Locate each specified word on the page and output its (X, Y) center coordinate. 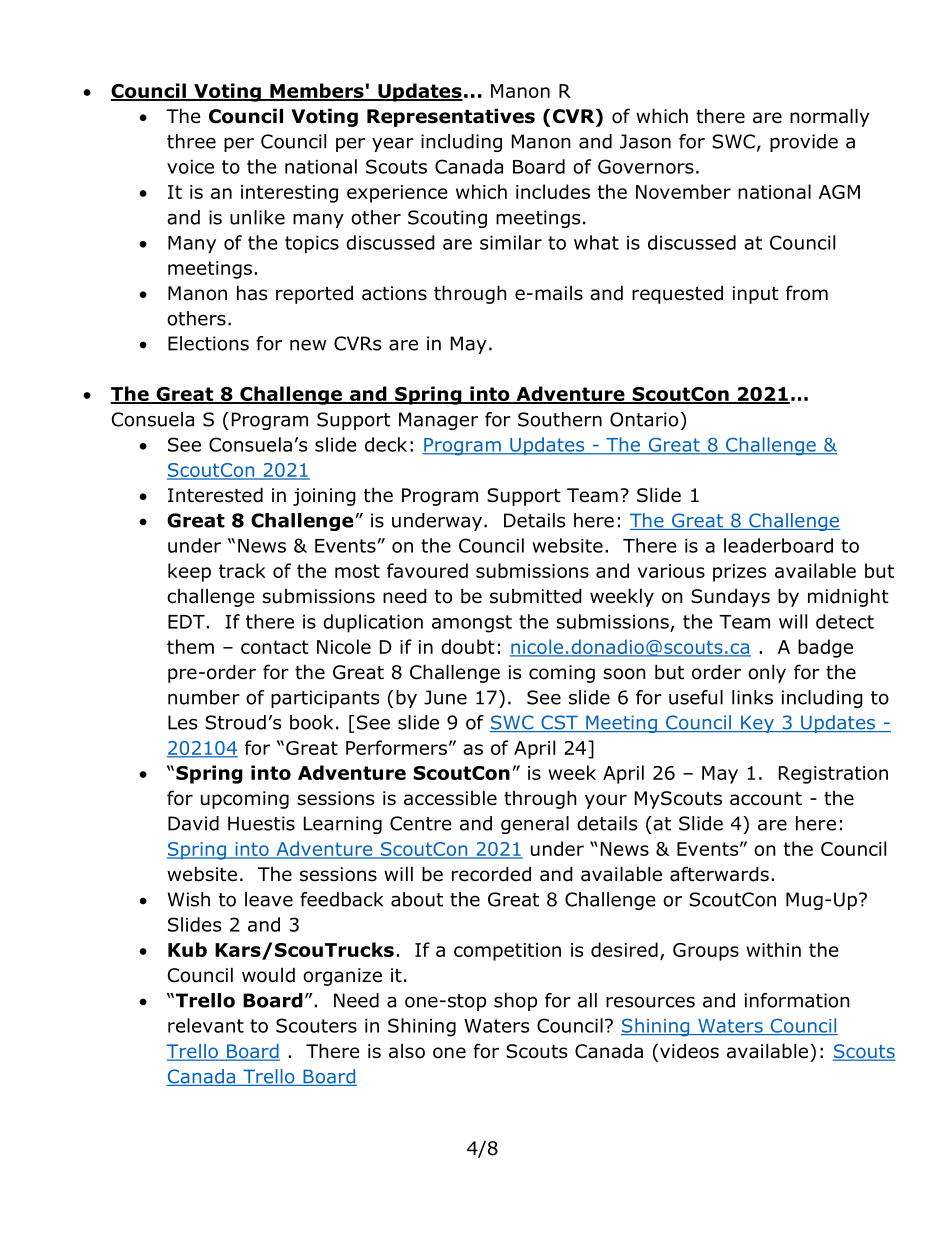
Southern (560, 419)
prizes (739, 573)
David (193, 823)
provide (804, 143)
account (766, 799)
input (756, 295)
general (535, 825)
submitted (536, 596)
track (242, 570)
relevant (206, 1025)
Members (317, 92)
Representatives (451, 117)
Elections (208, 343)
